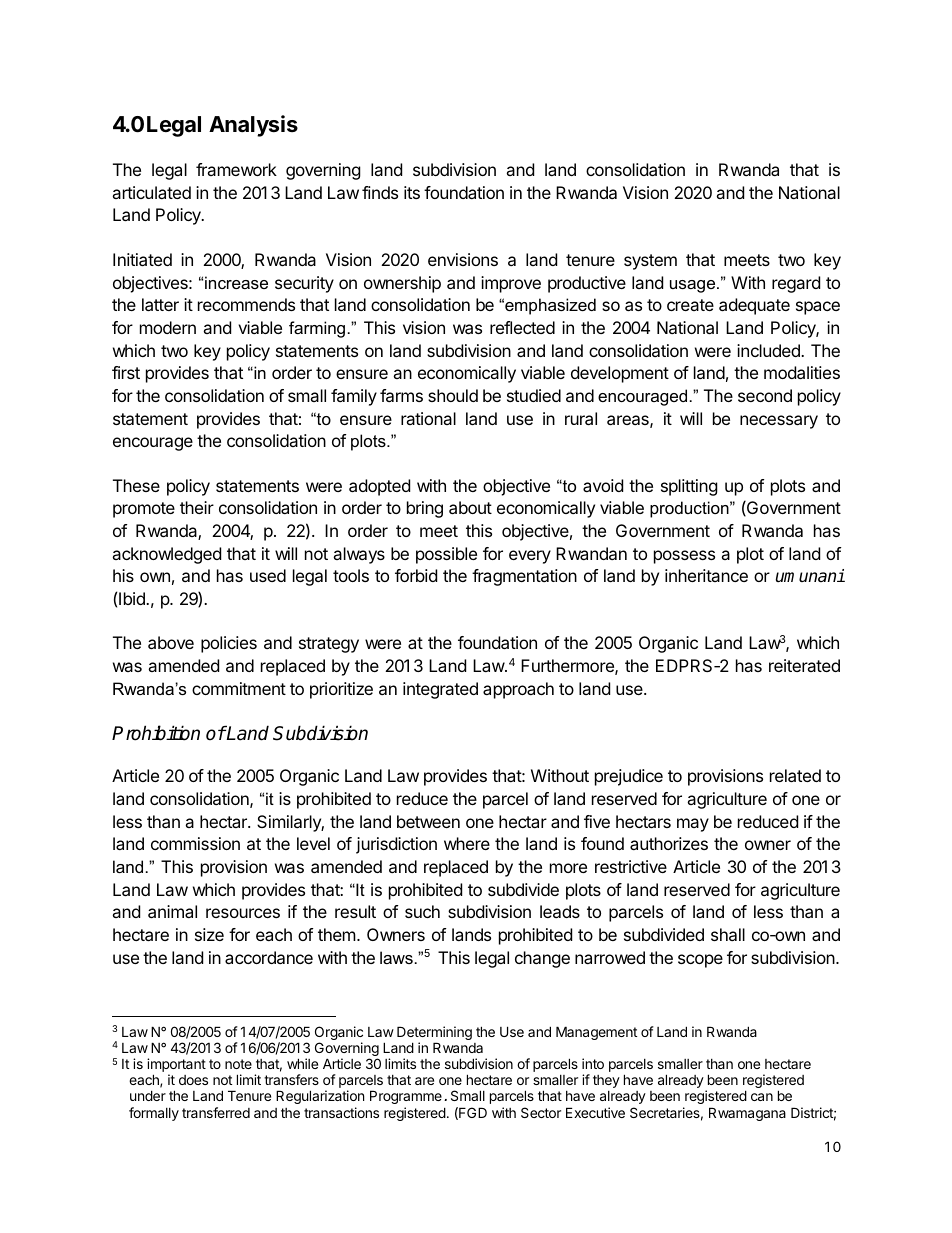 The image size is (952, 1233). I want to click on finds, so click(380, 192).
